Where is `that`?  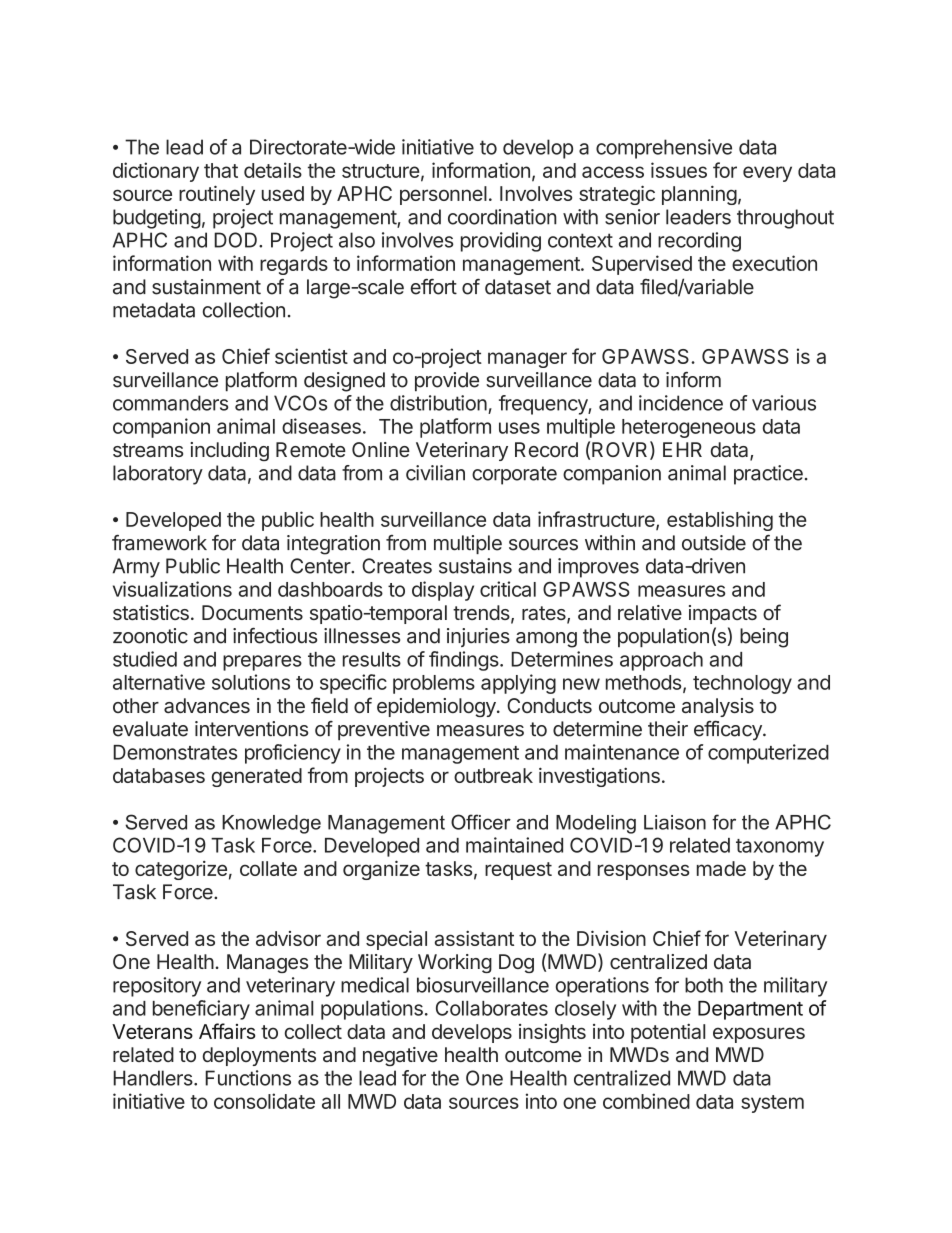
that is located at coordinates (221, 170).
